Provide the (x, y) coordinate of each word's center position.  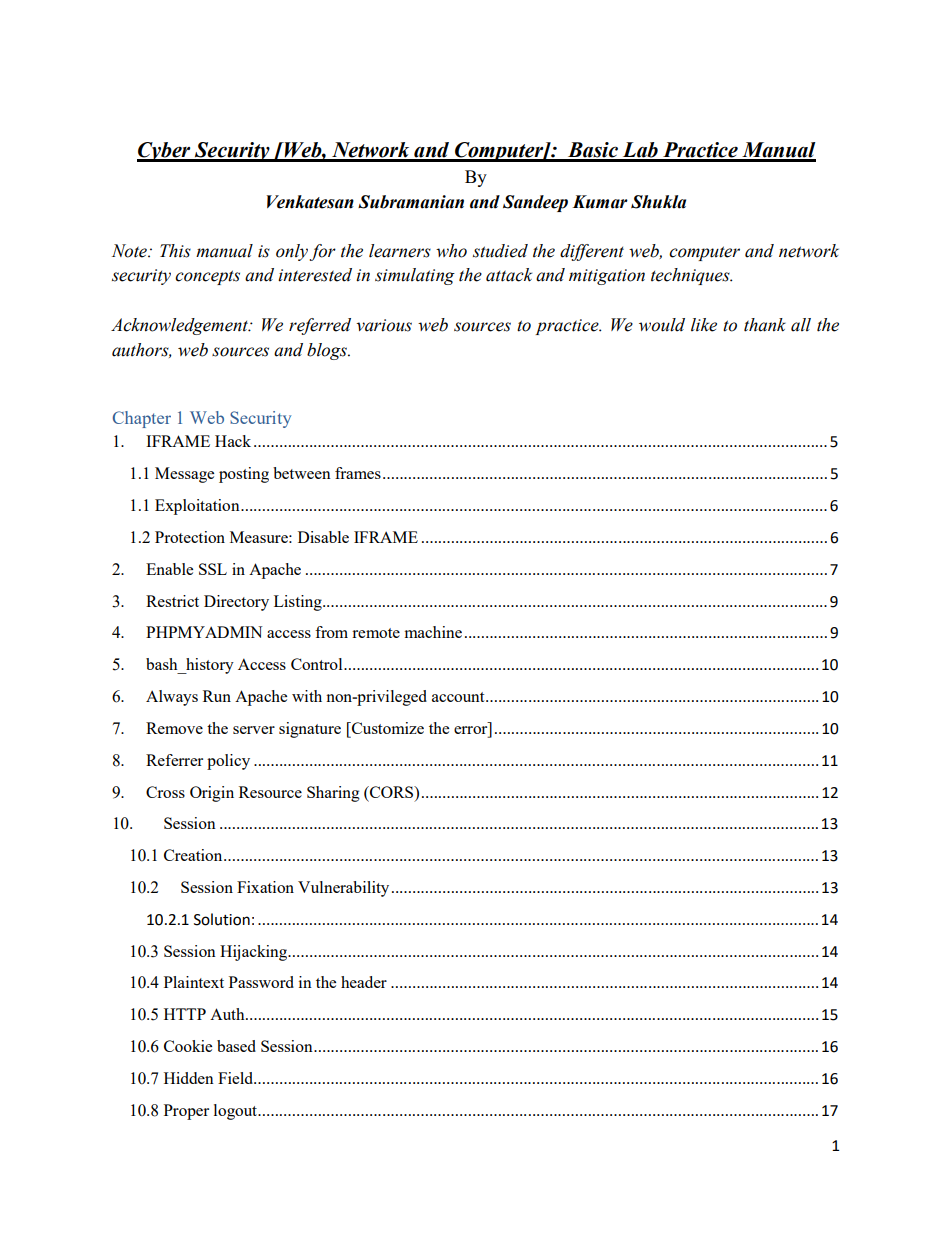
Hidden (189, 1078)
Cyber (165, 152)
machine (433, 632)
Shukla (658, 202)
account (459, 697)
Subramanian (411, 202)
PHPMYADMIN (204, 632)
